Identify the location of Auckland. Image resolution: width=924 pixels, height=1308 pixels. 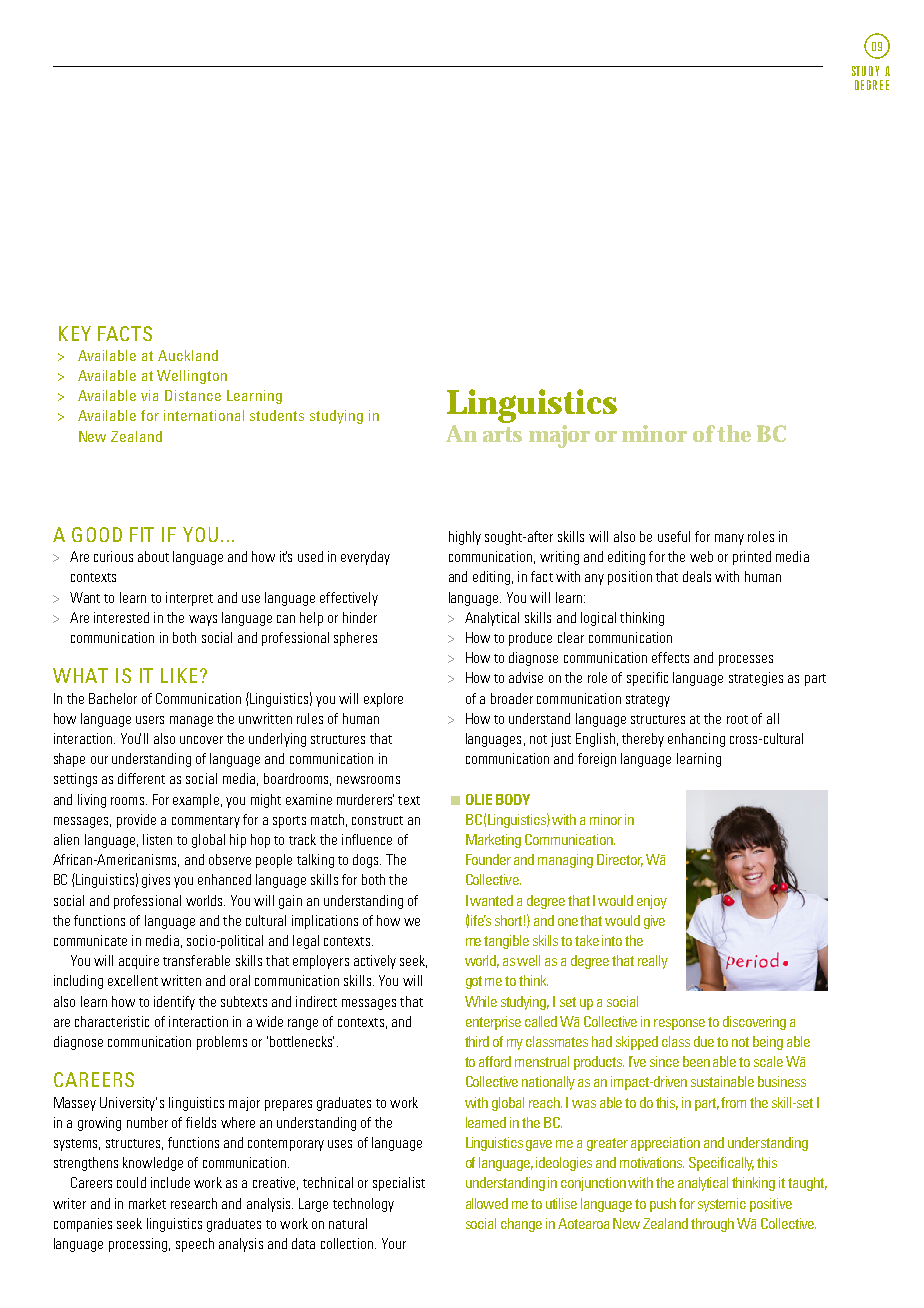
(188, 355).
